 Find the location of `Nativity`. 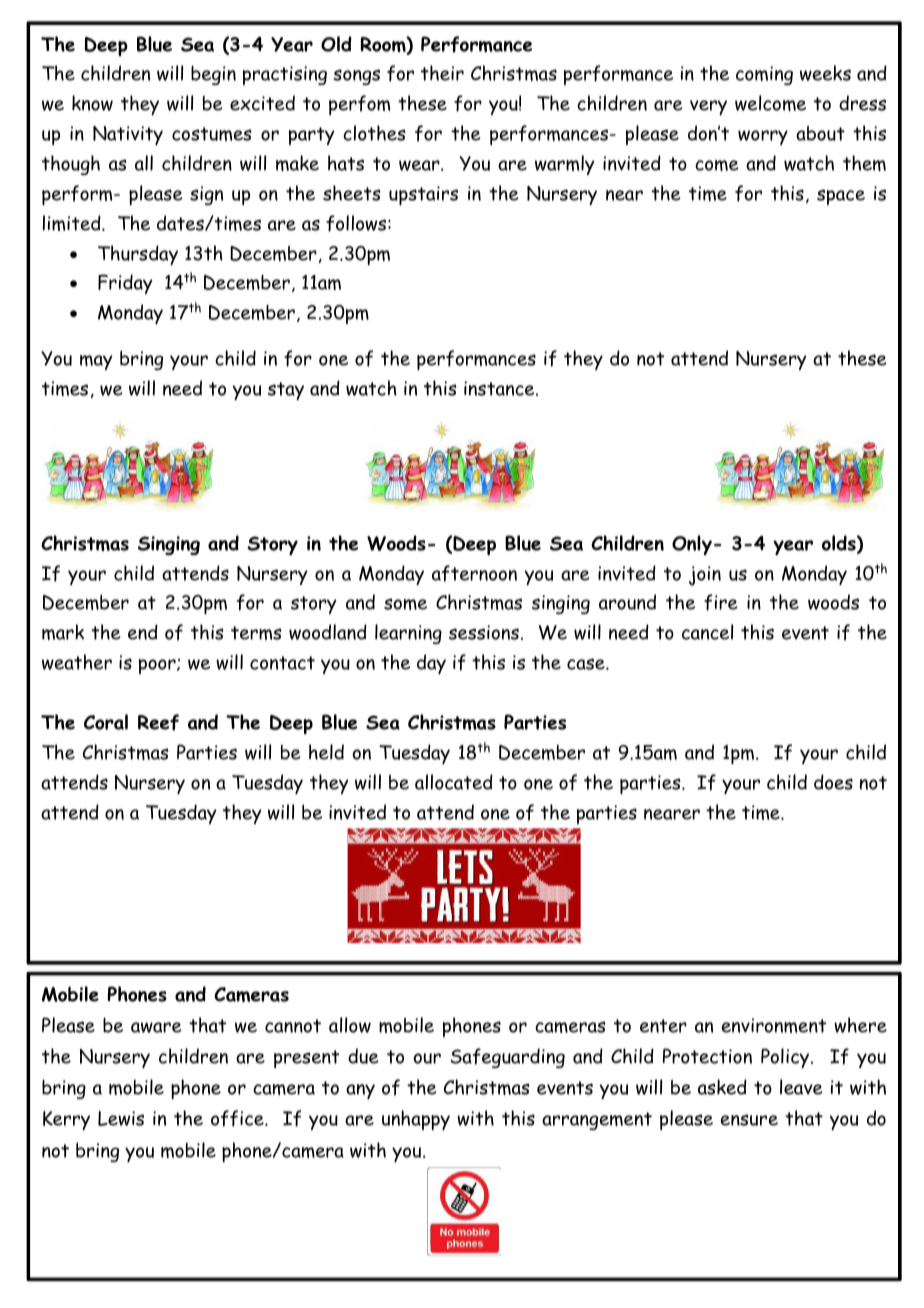

Nativity is located at coordinates (128, 135).
